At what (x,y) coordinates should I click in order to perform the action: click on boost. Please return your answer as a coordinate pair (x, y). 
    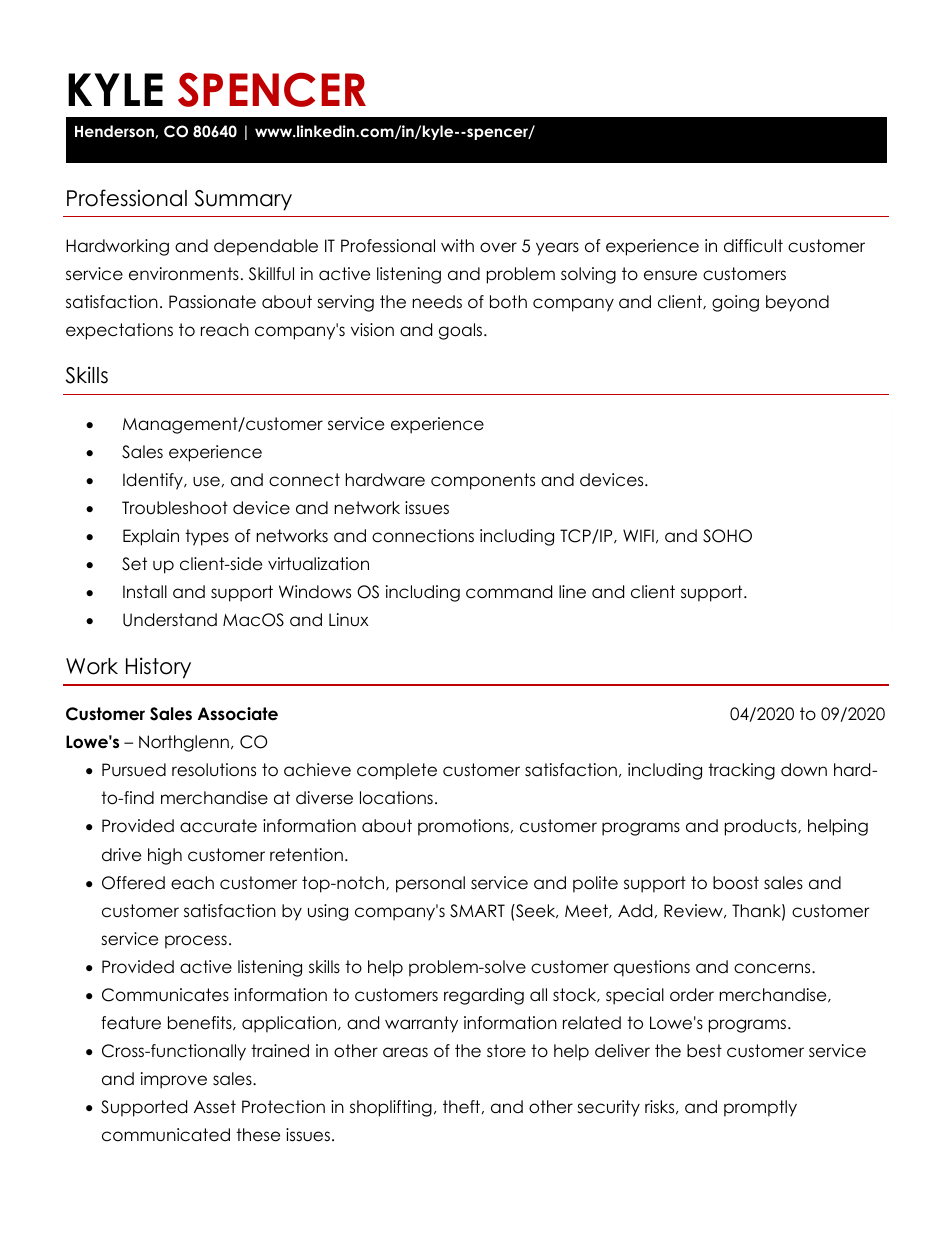
    Looking at the image, I should click on (736, 883).
